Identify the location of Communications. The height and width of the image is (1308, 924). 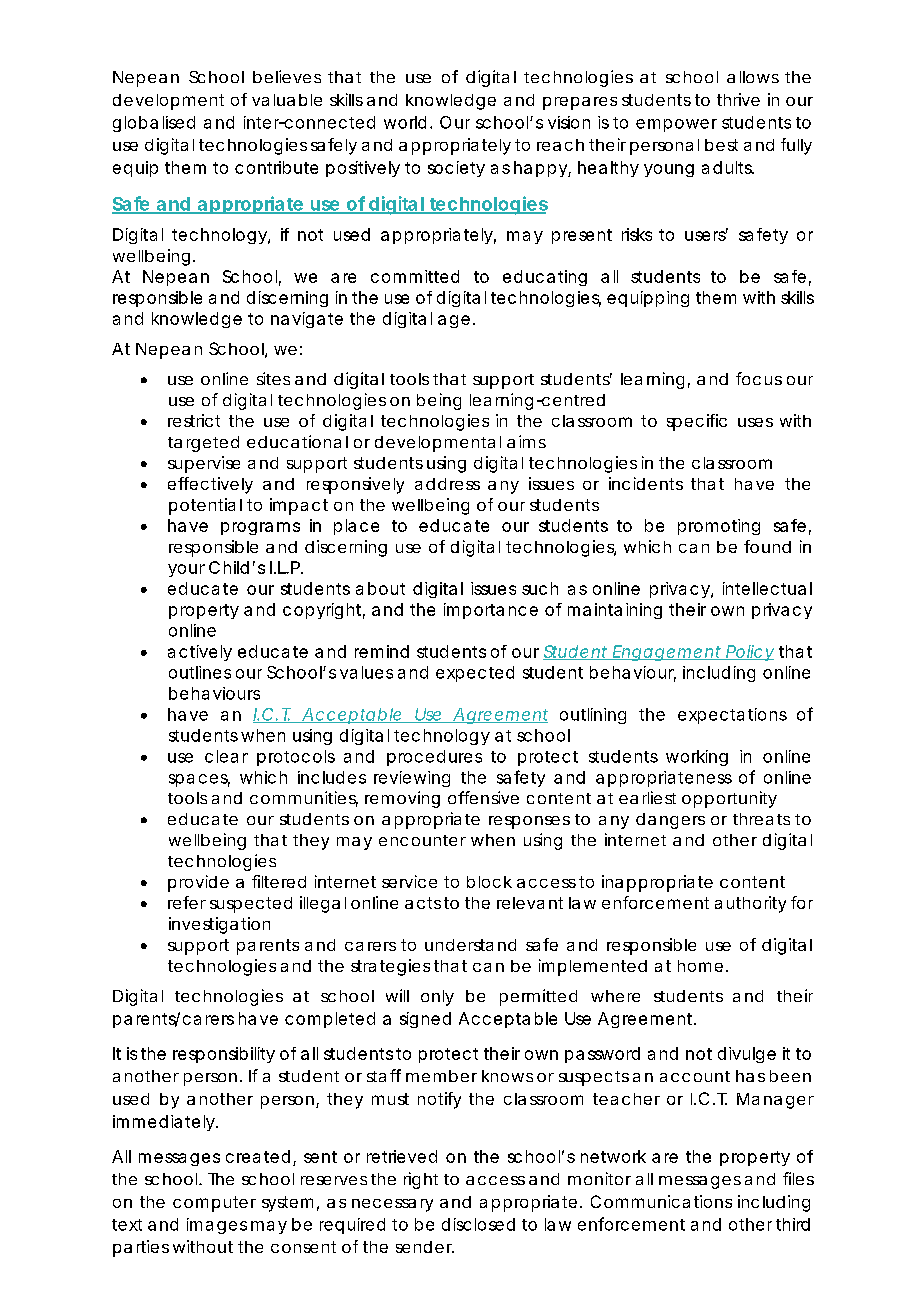
(661, 1201).
